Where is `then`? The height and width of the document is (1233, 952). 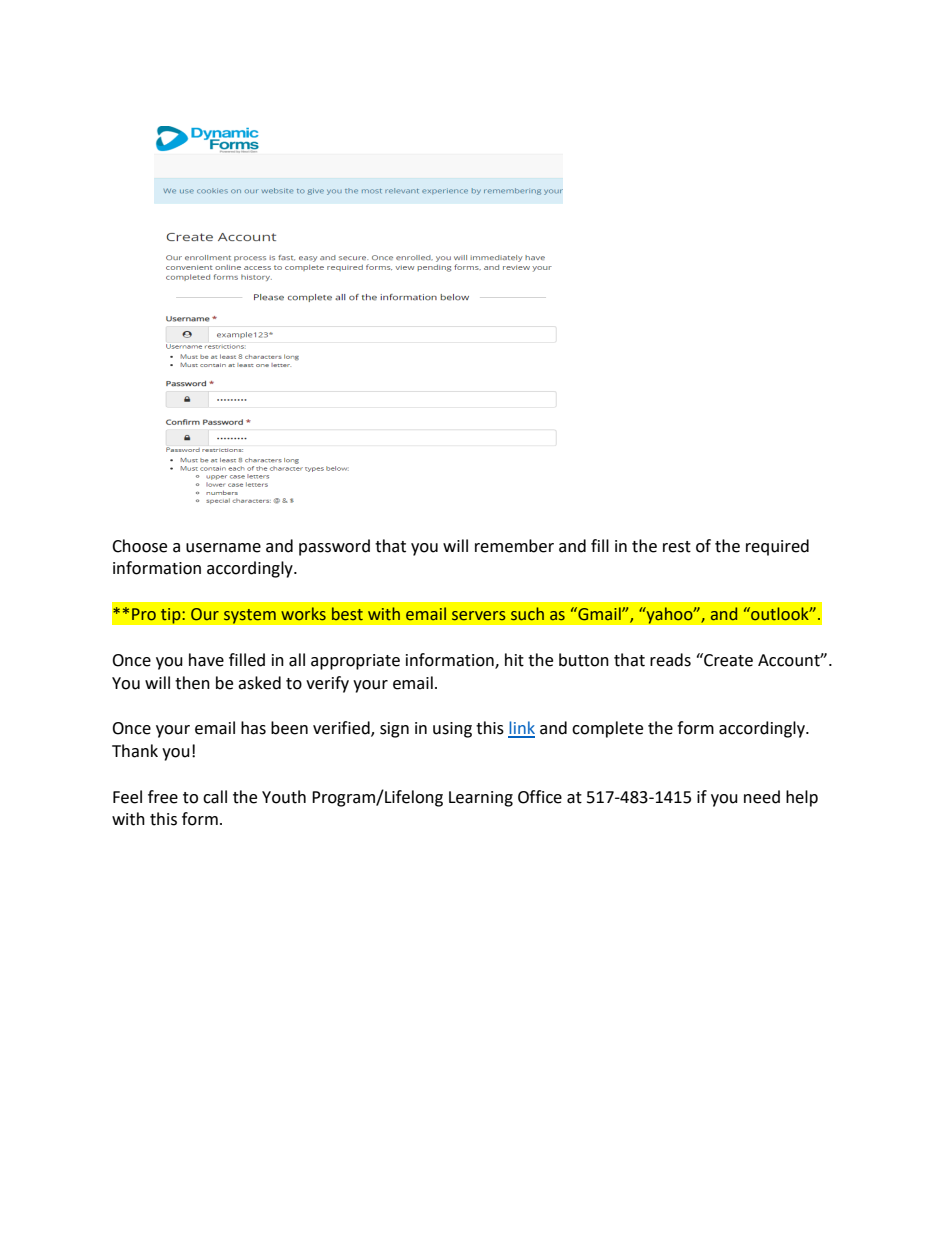
then is located at coordinates (192, 683).
